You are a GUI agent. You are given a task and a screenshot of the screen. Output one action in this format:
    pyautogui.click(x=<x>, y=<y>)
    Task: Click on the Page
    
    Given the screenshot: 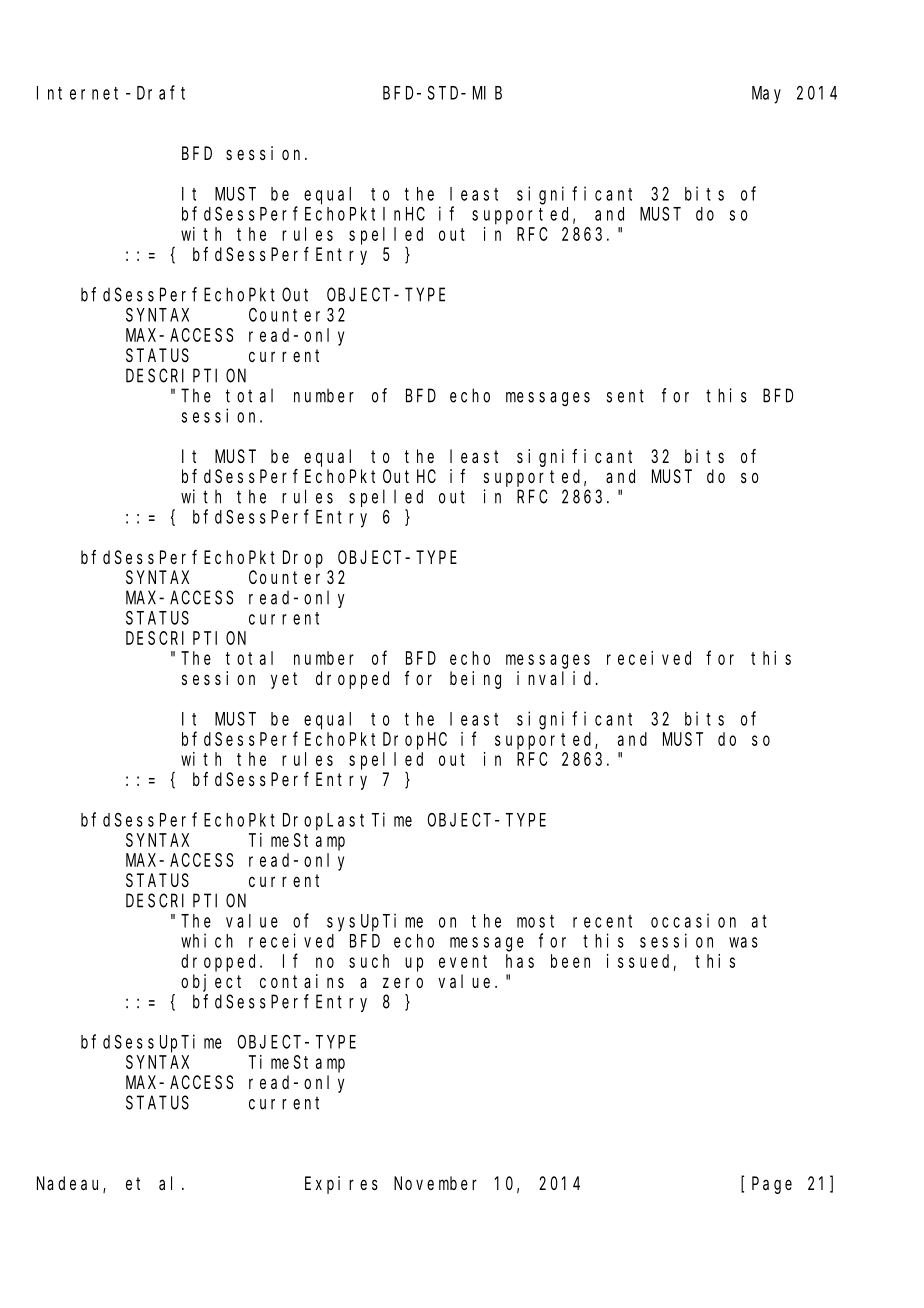 What is the action you would take?
    pyautogui.click(x=772, y=1185)
